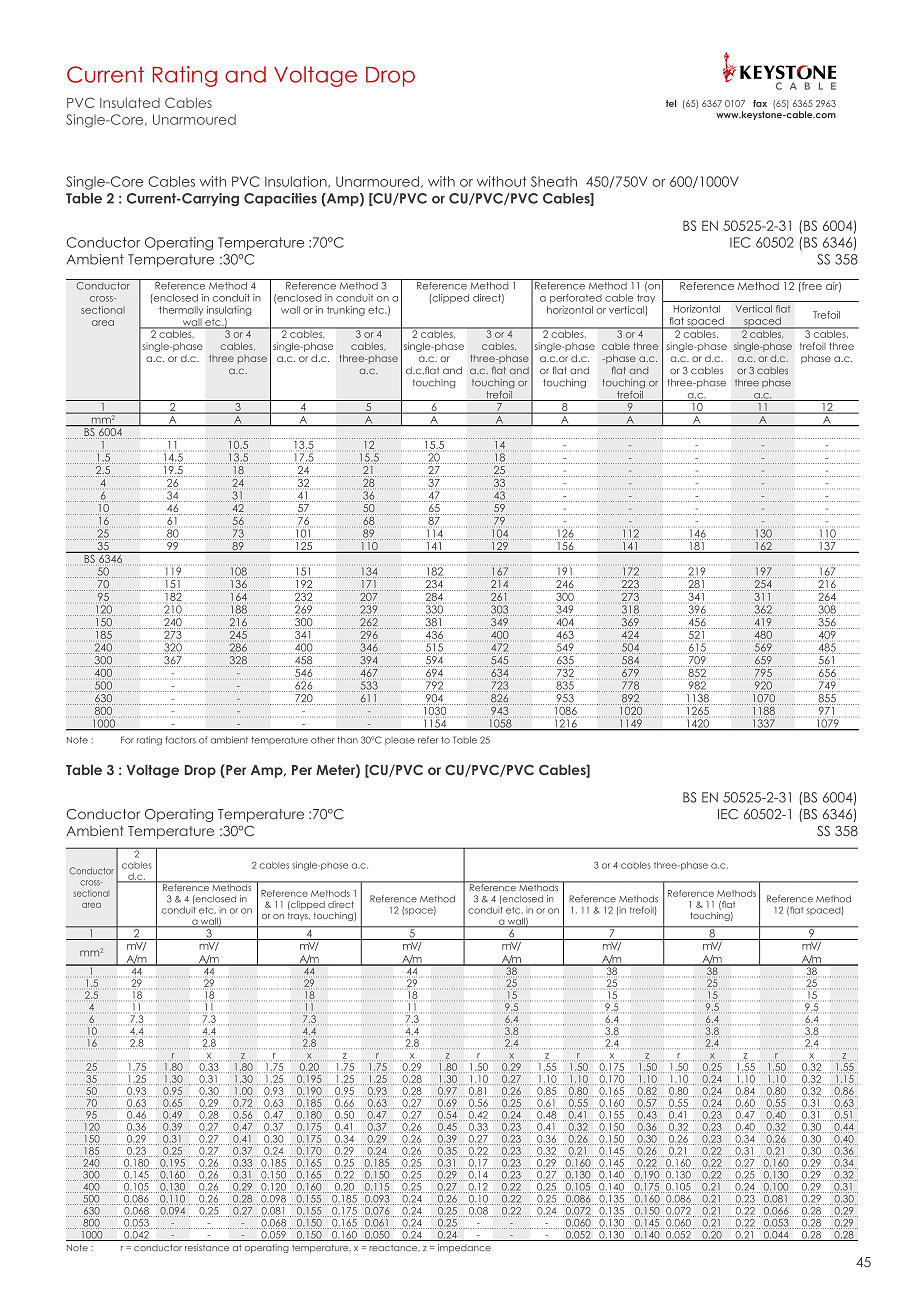 The height and width of the page is (1308, 924). What do you see at coordinates (323, 740) in the page?
I see `other` at bounding box center [323, 740].
